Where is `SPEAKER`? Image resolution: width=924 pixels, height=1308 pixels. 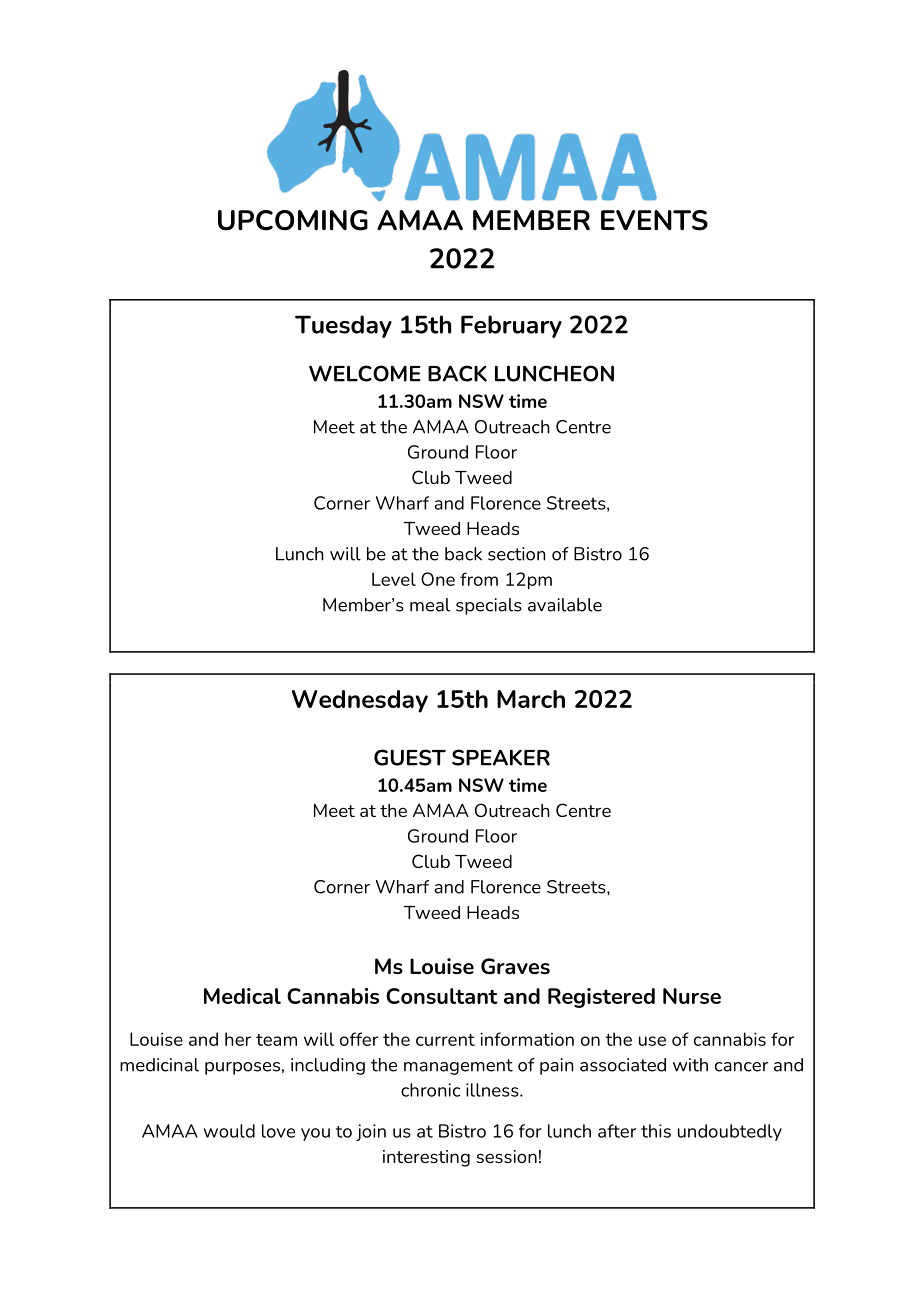 SPEAKER is located at coordinates (501, 757).
